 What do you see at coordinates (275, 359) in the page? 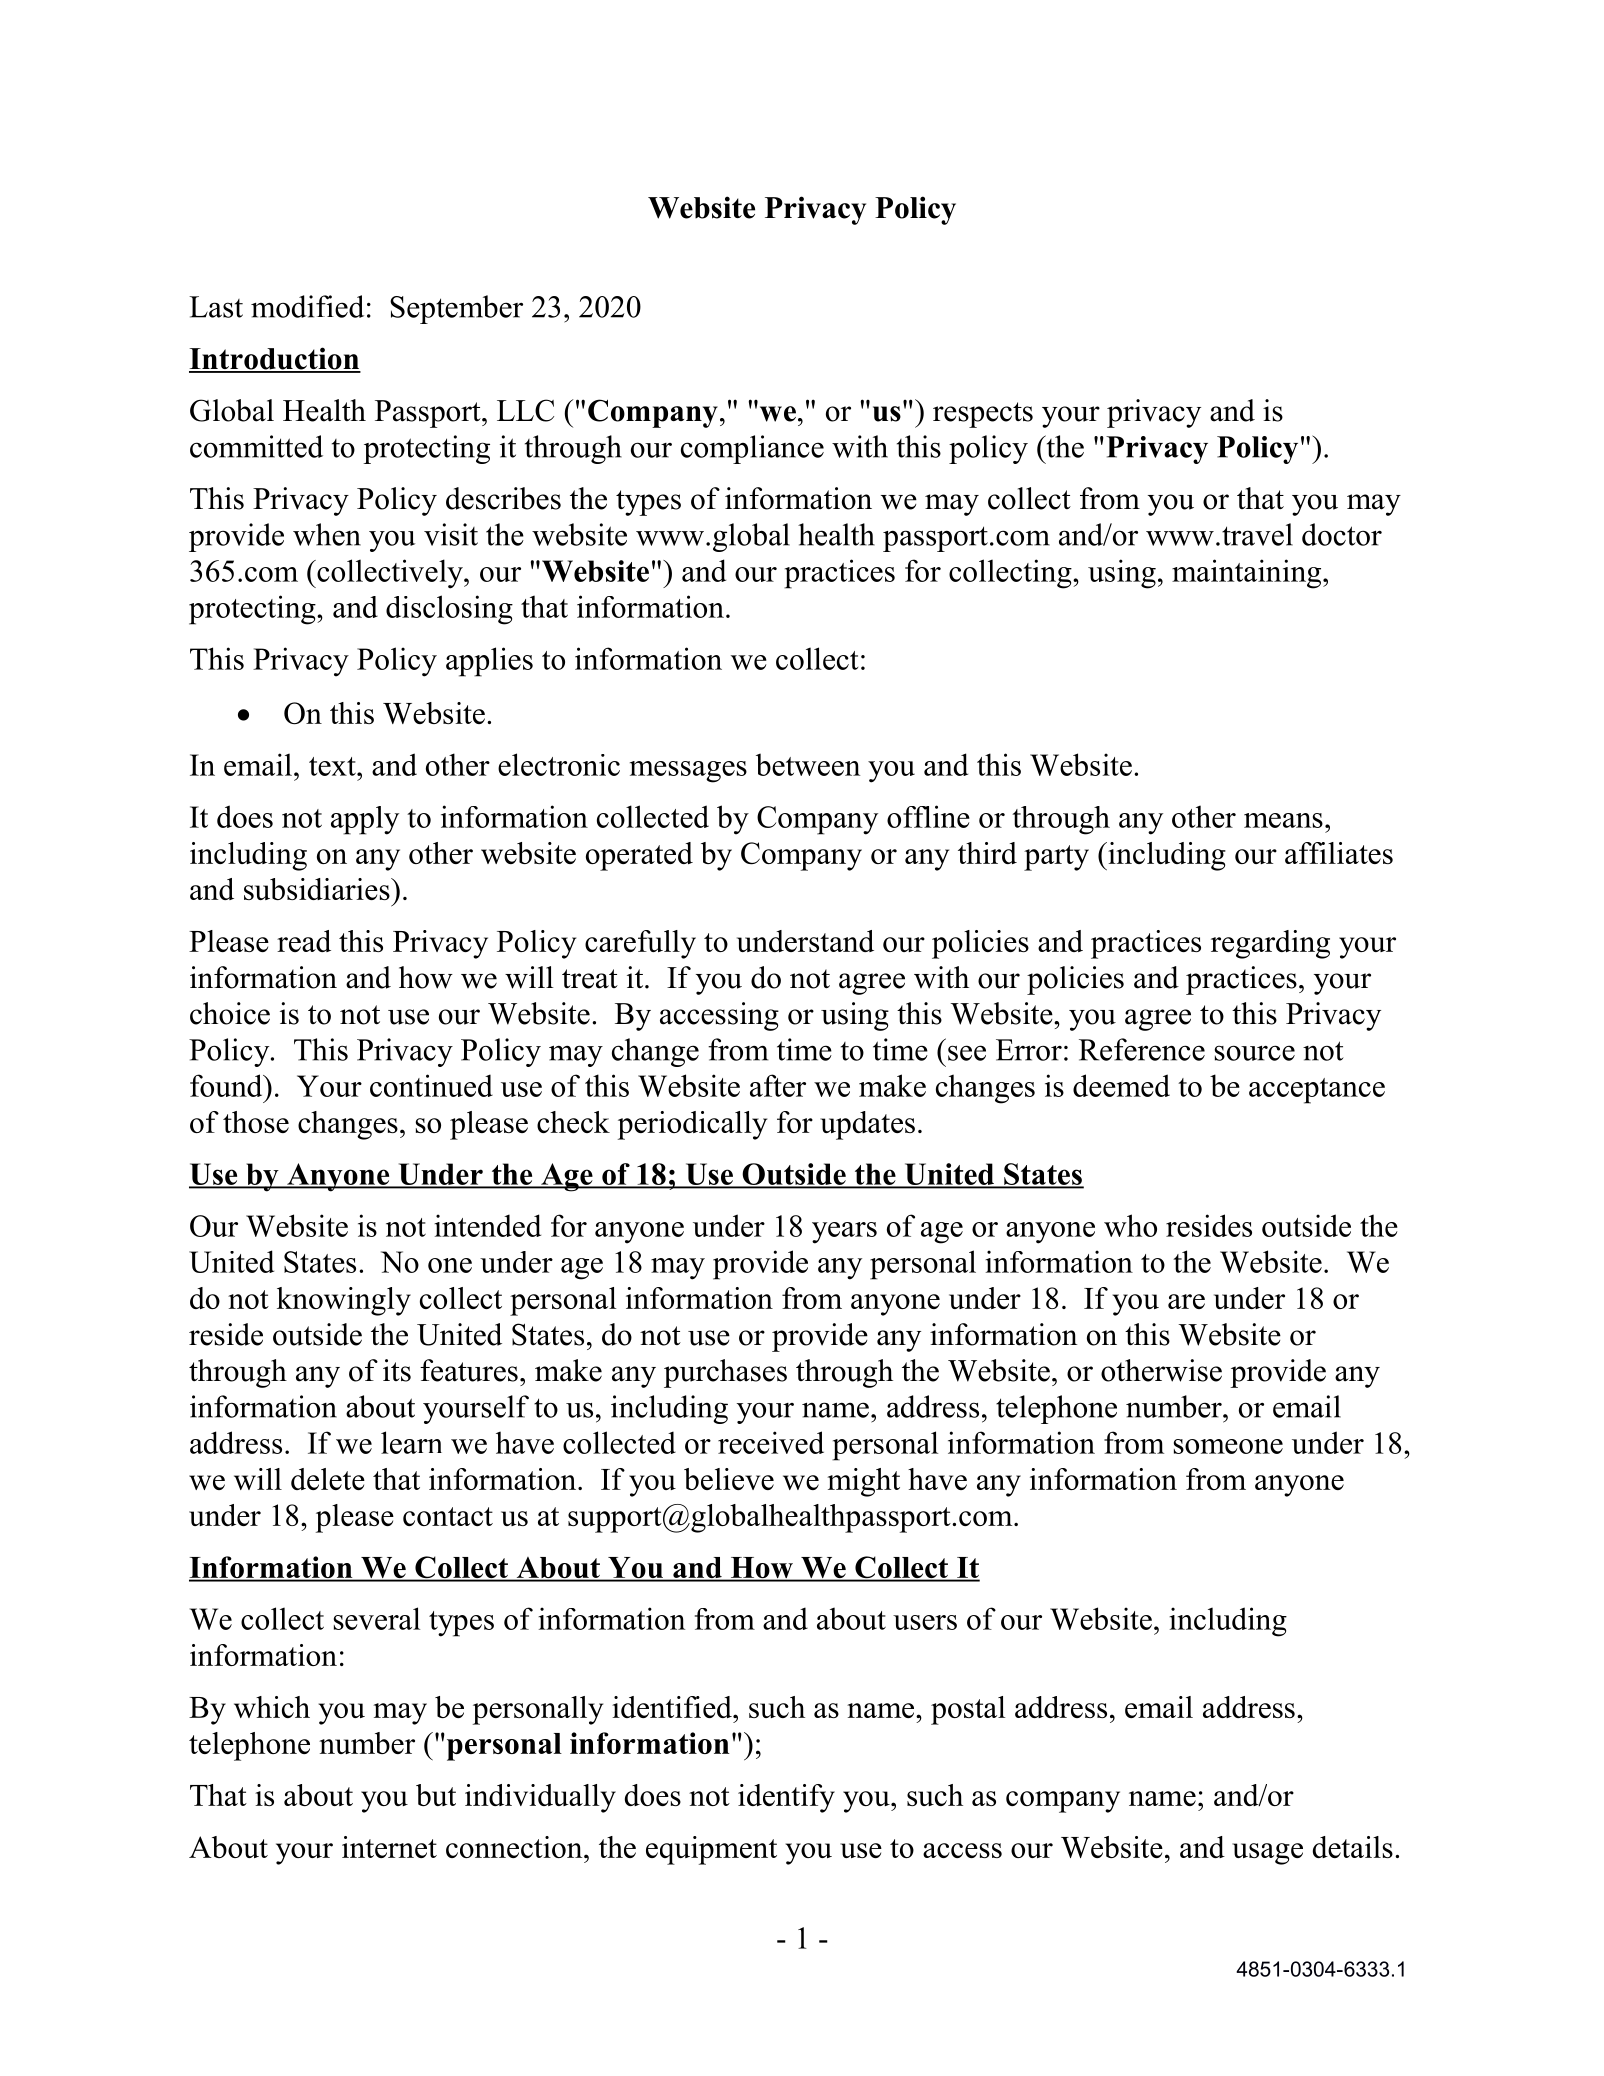
I see `Introduction` at bounding box center [275, 359].
